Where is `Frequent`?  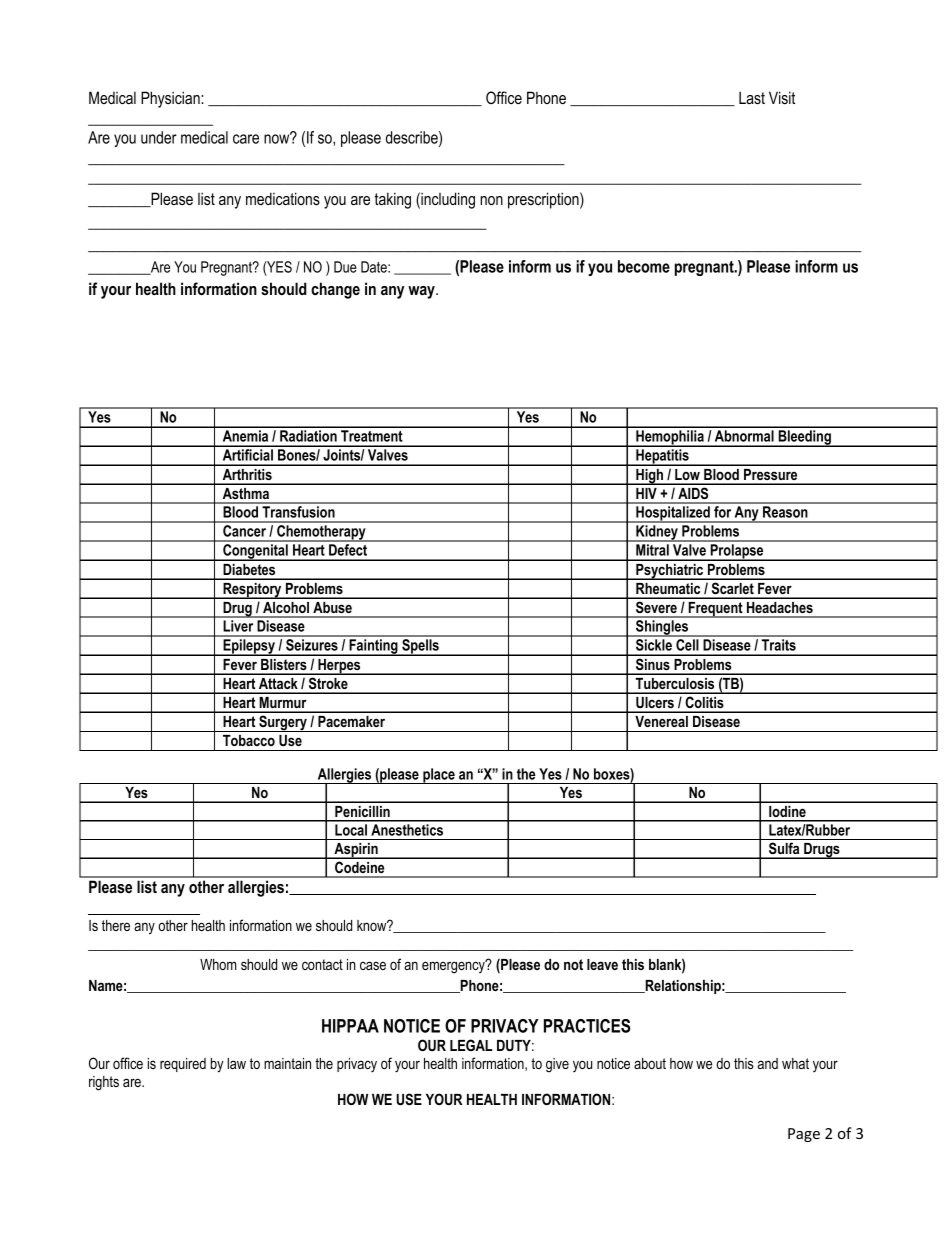 Frequent is located at coordinates (715, 610).
